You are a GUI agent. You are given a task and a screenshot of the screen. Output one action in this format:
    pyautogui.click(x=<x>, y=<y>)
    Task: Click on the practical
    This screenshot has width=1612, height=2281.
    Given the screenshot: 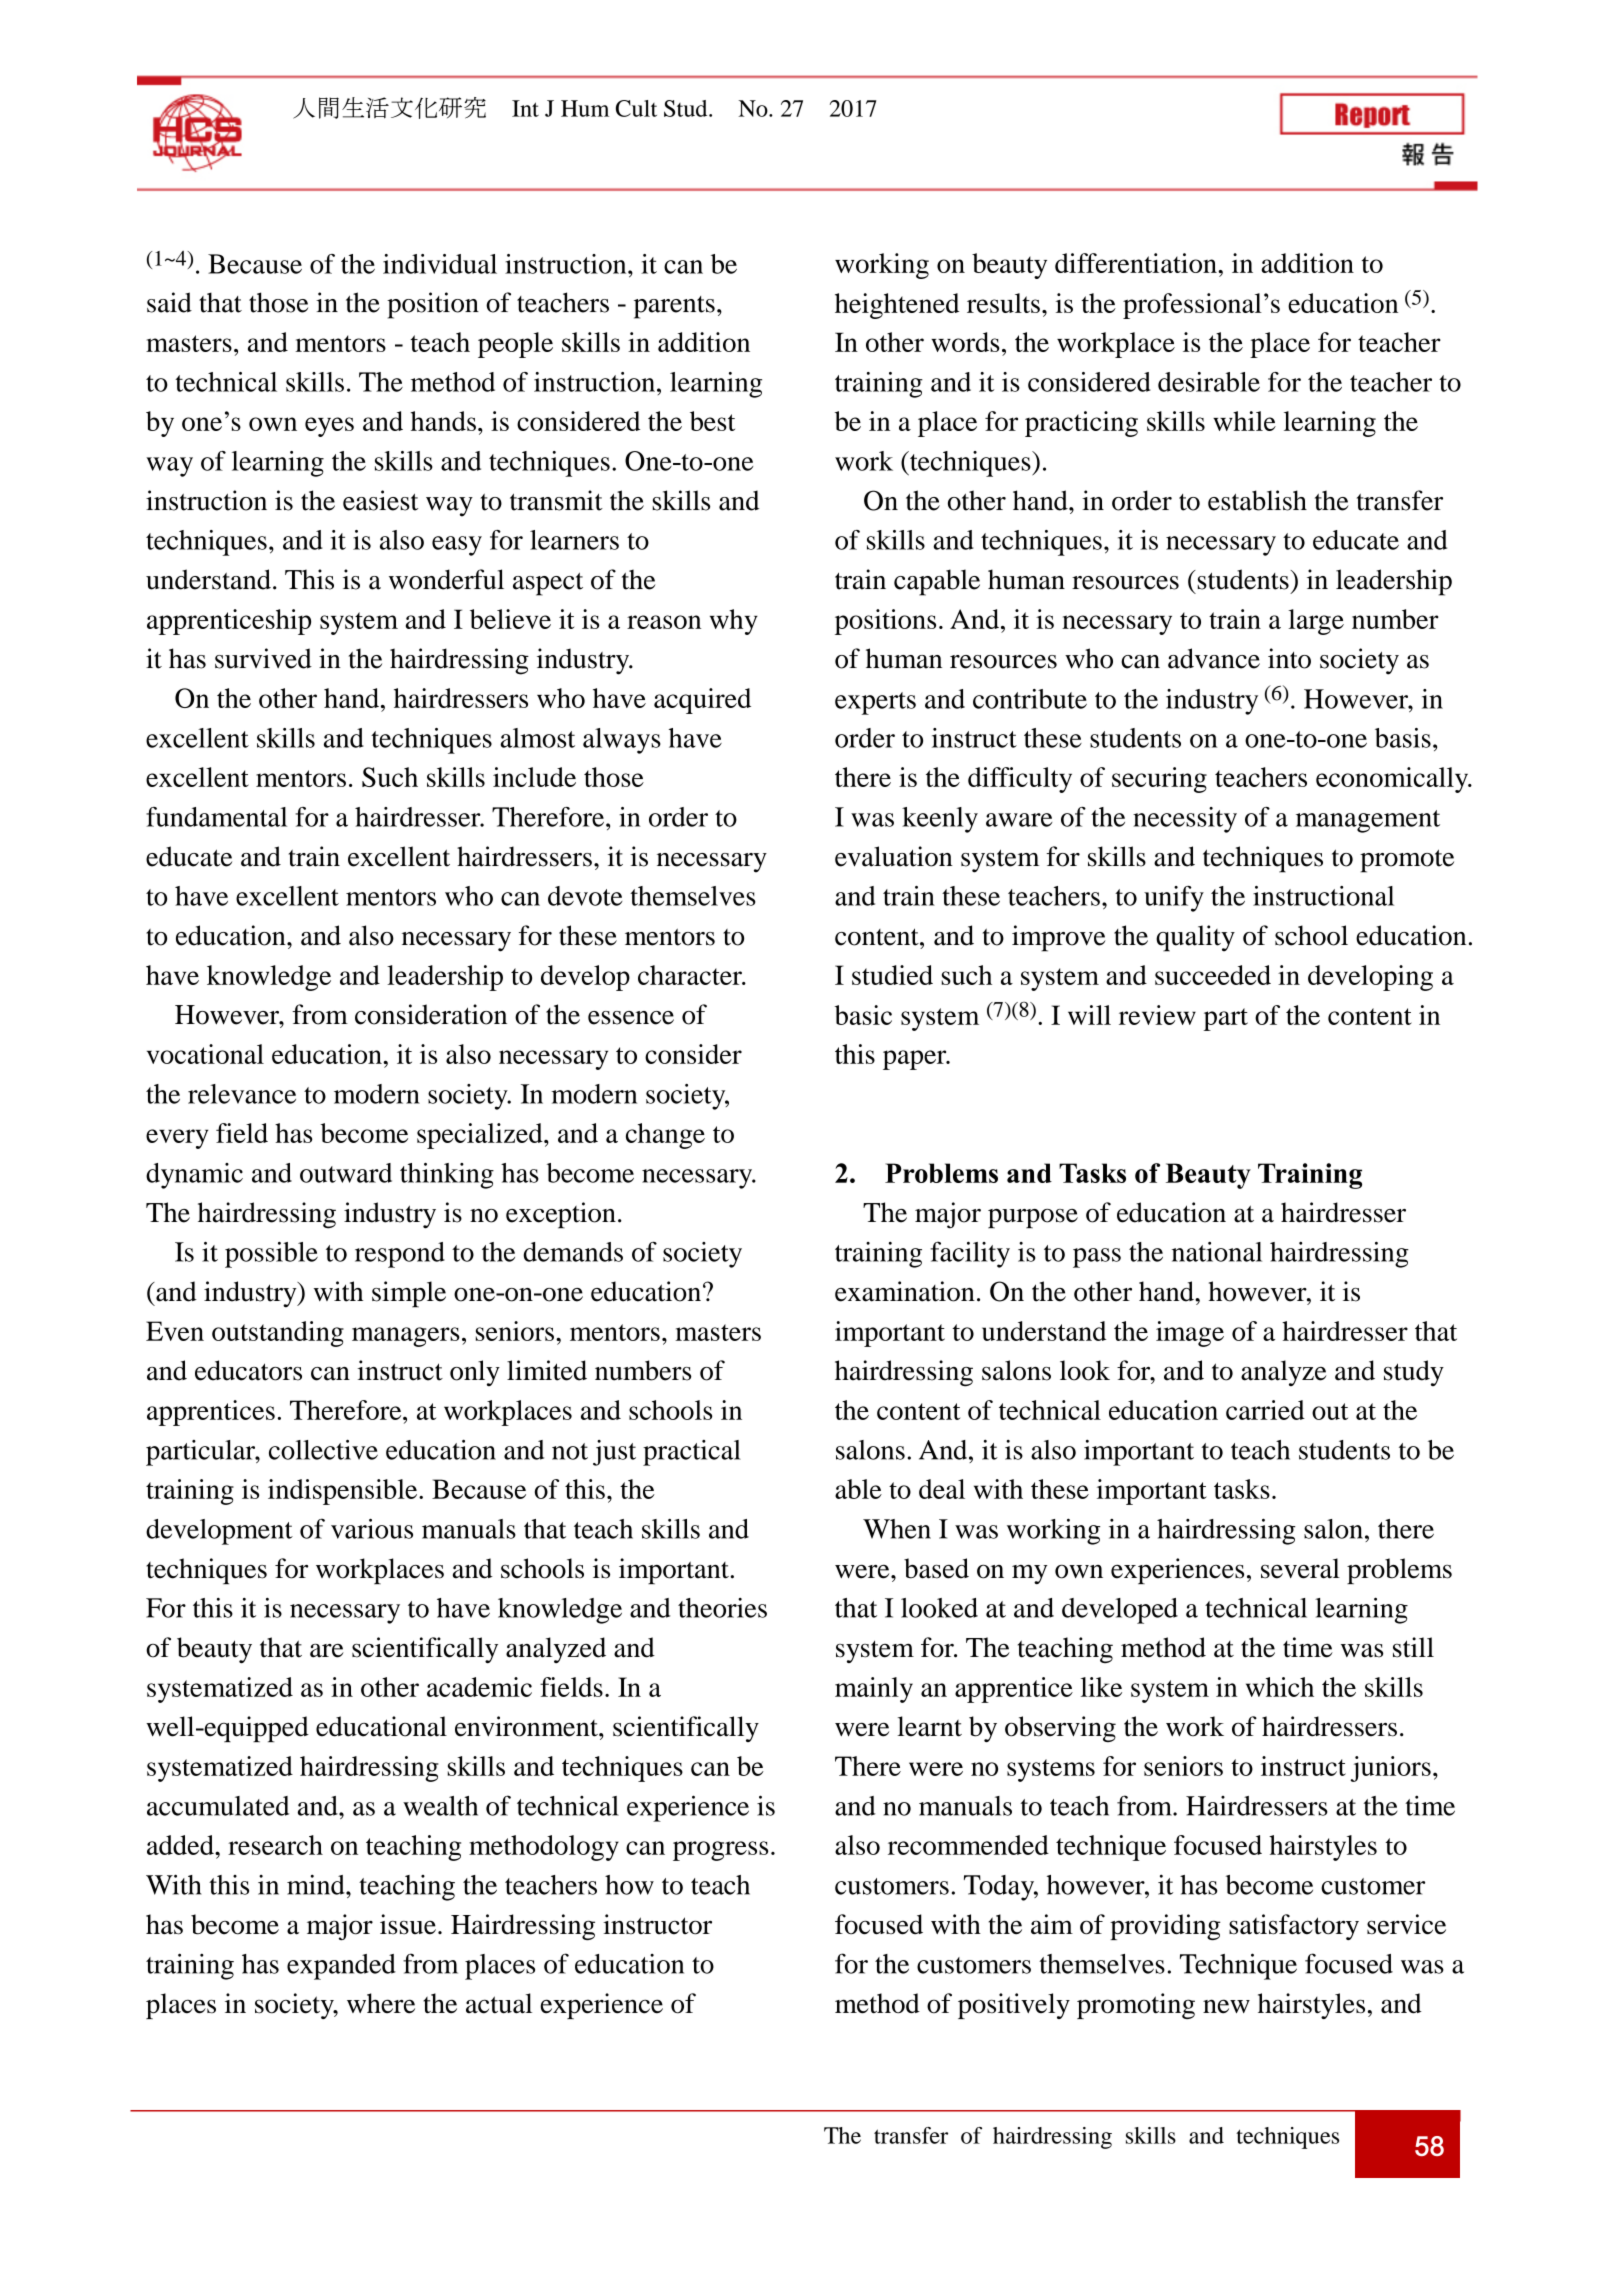 What is the action you would take?
    pyautogui.click(x=692, y=1453)
